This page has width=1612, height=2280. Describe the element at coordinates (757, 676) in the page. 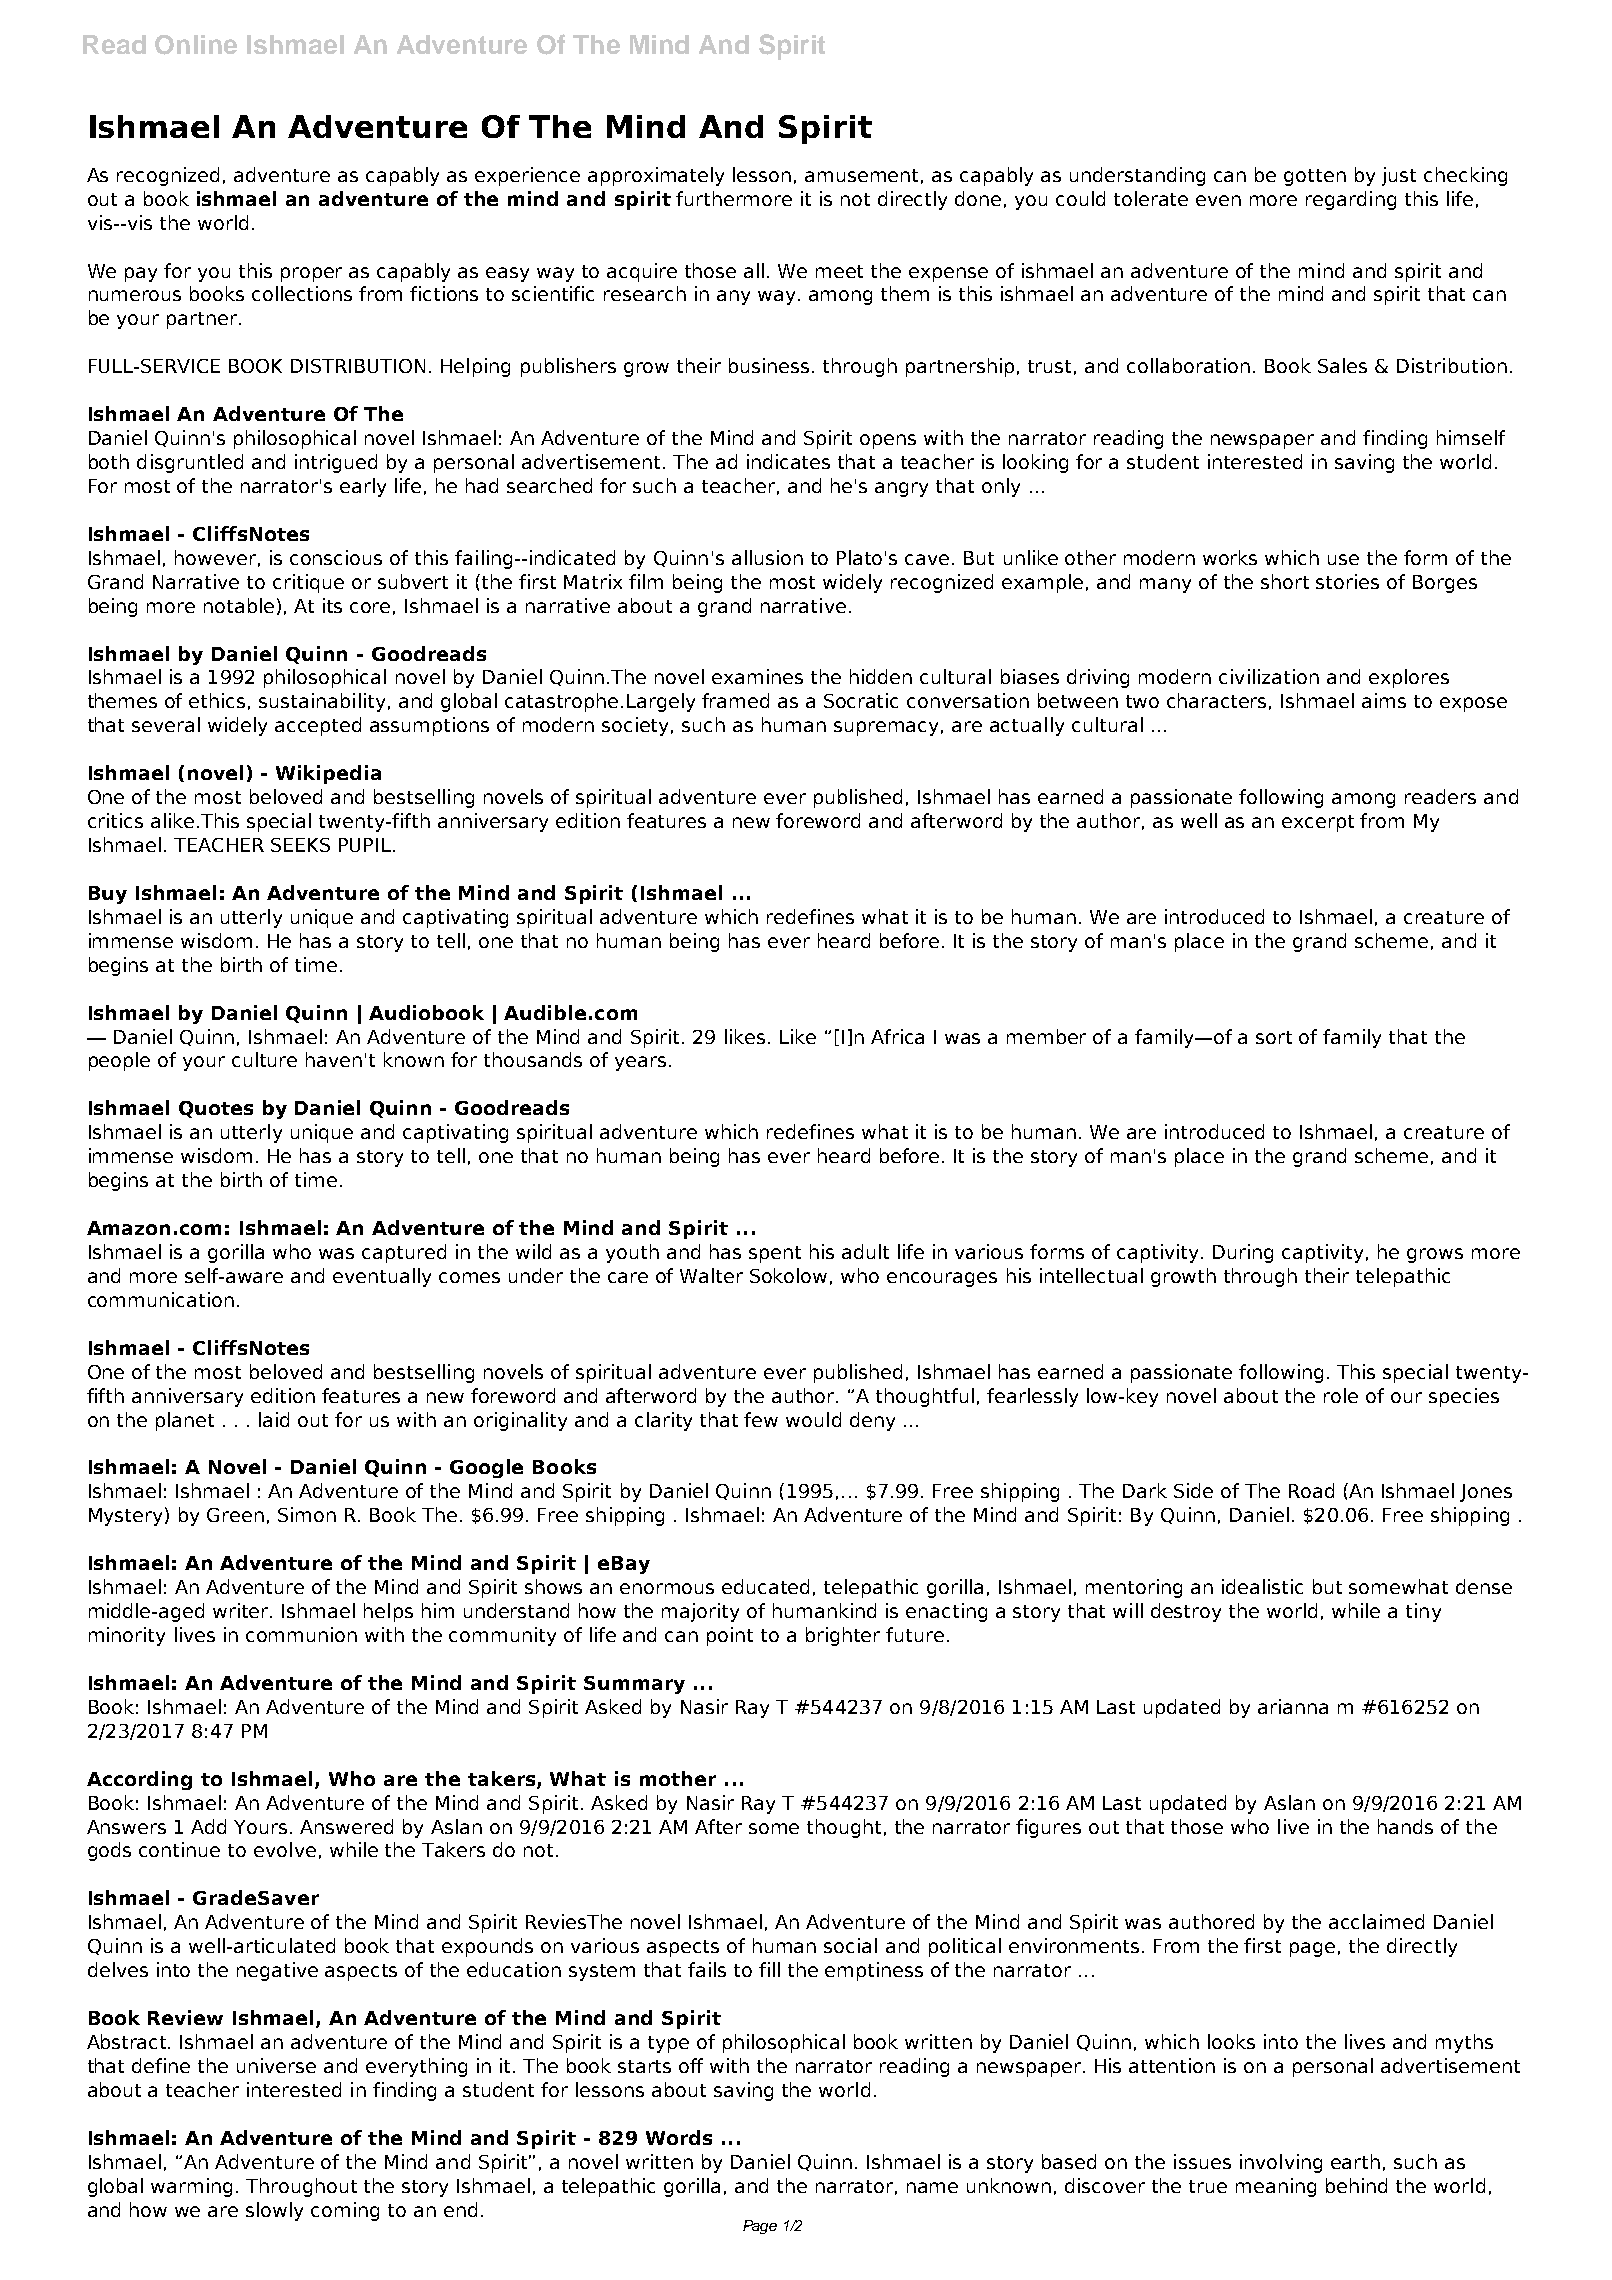

I see `examines` at that location.
